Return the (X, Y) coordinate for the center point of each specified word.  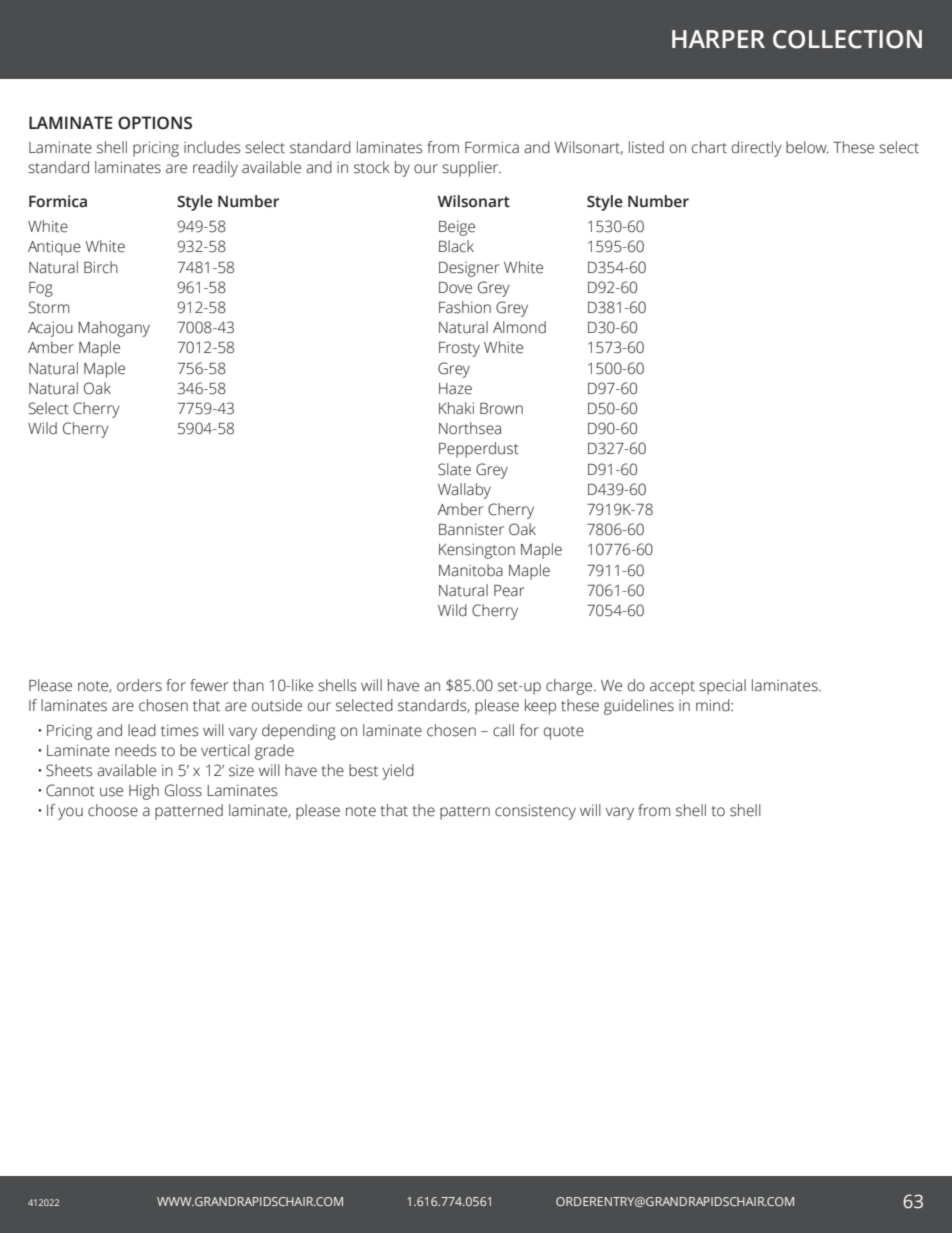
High (144, 792)
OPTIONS (155, 123)
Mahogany (114, 329)
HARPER (718, 39)
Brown (501, 409)
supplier (471, 169)
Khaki (456, 408)
